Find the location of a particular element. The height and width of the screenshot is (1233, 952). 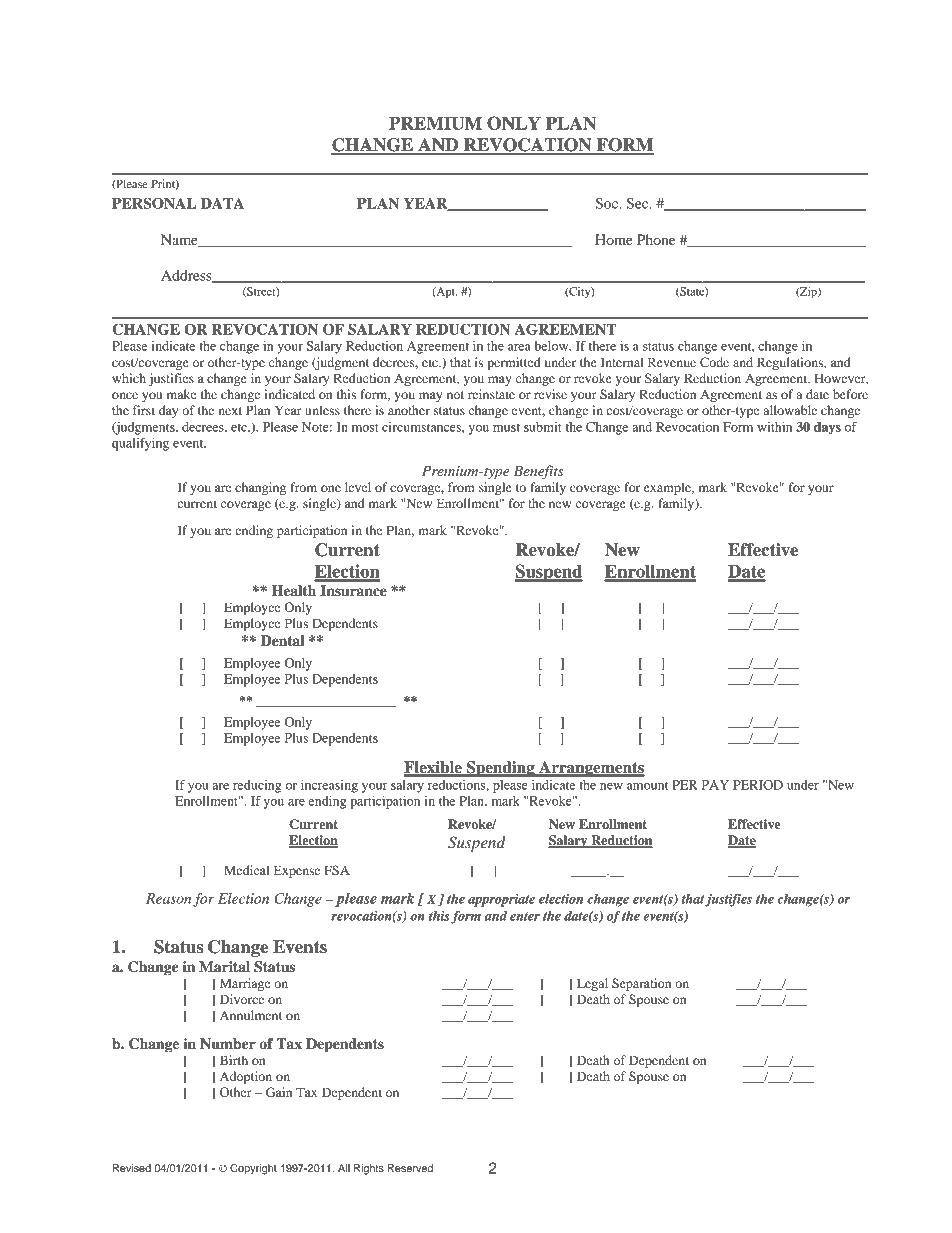

Reserved is located at coordinates (410, 1168).
